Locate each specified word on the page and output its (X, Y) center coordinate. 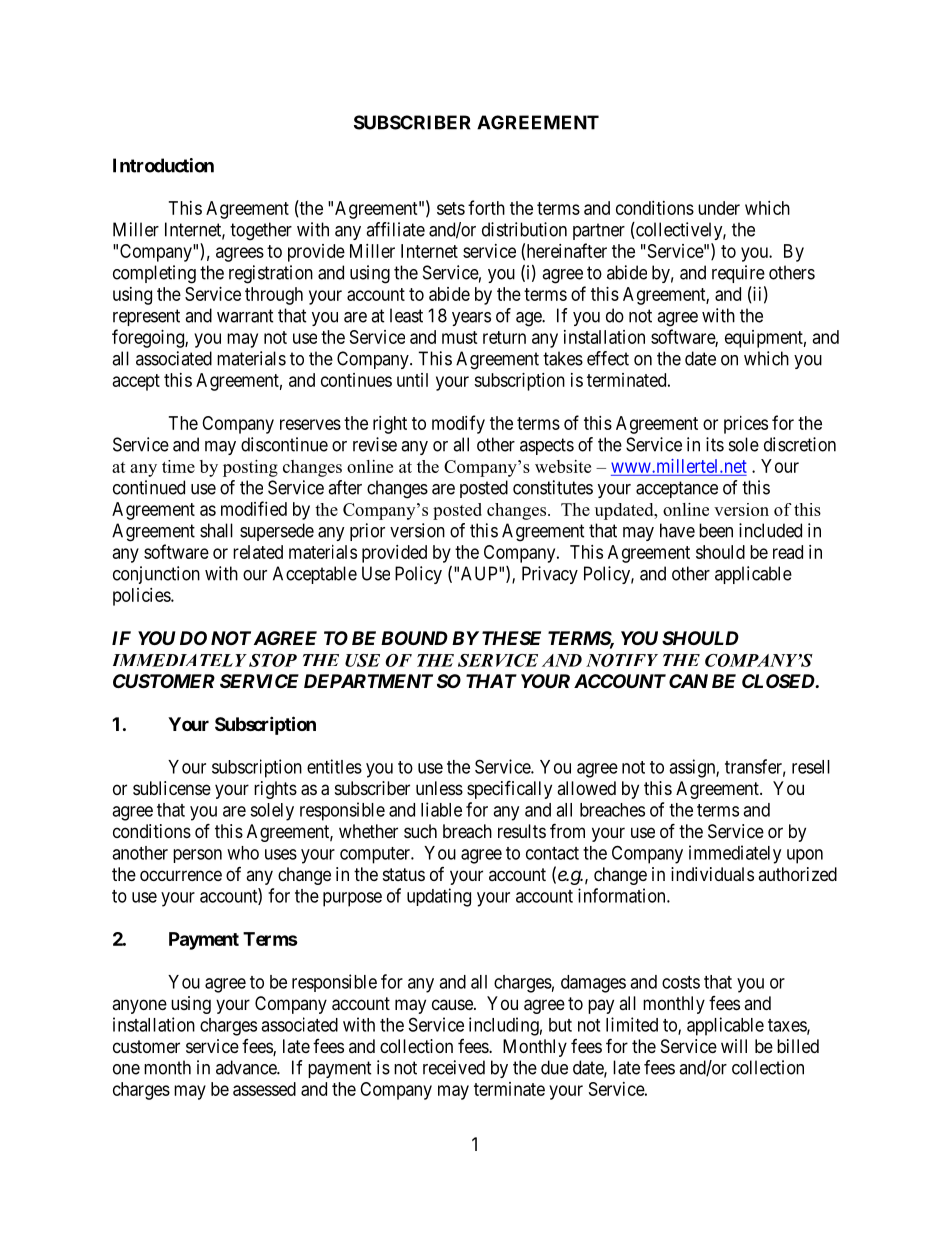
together (261, 231)
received (454, 1067)
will (734, 1046)
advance (247, 1067)
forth (486, 207)
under (719, 208)
